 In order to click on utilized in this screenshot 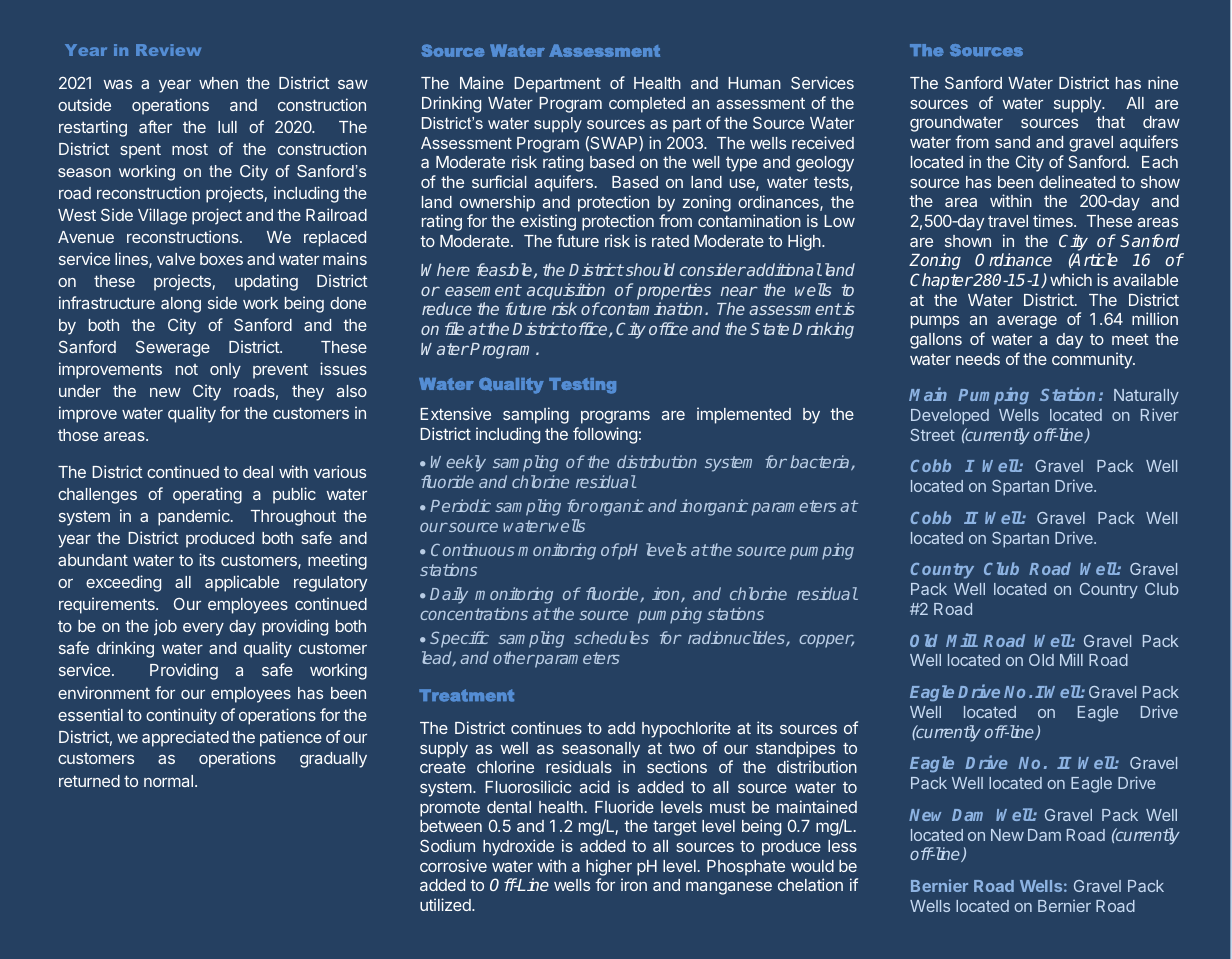, I will do `click(446, 904)`.
